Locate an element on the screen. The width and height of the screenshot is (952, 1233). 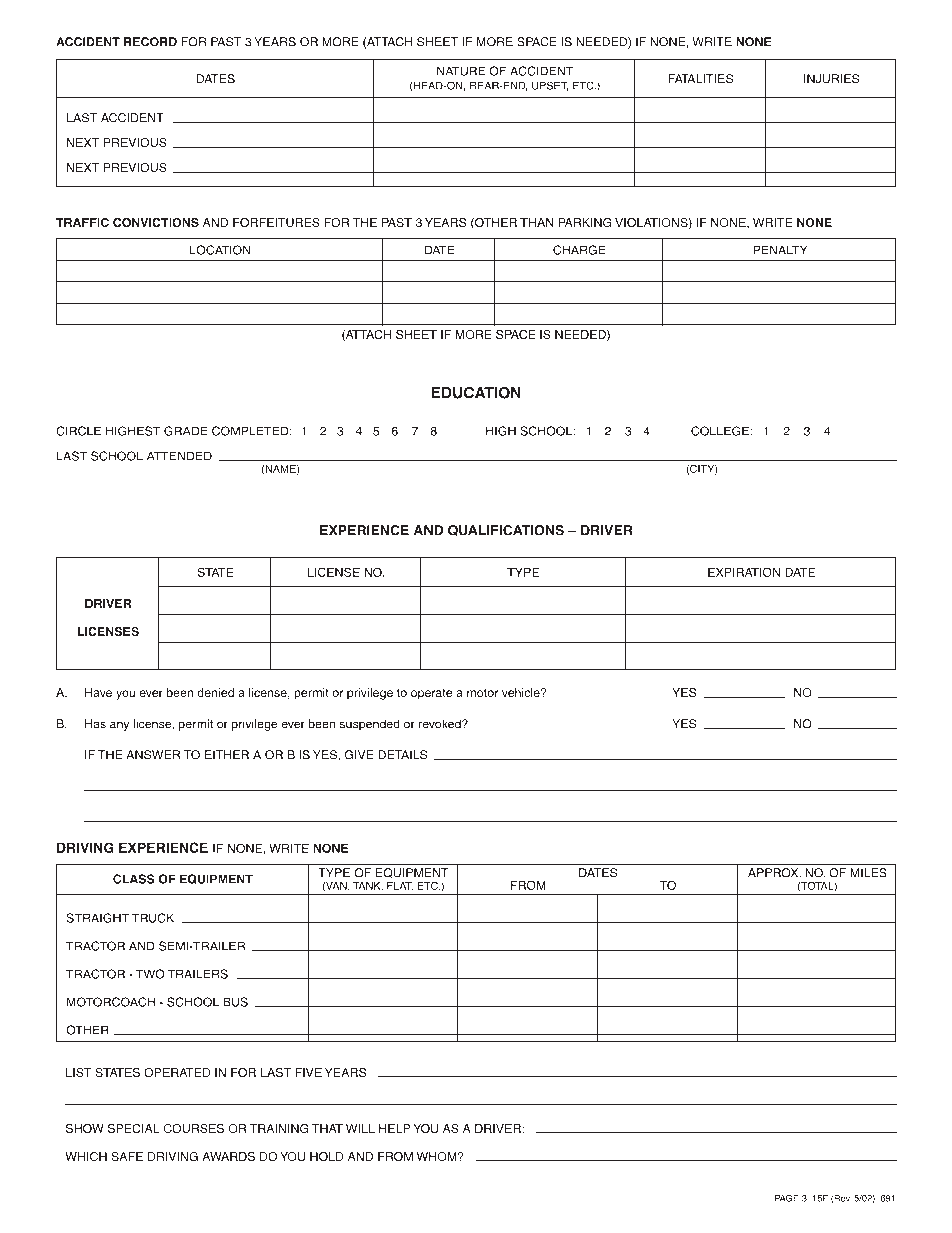
vehicle is located at coordinates (522, 692).
